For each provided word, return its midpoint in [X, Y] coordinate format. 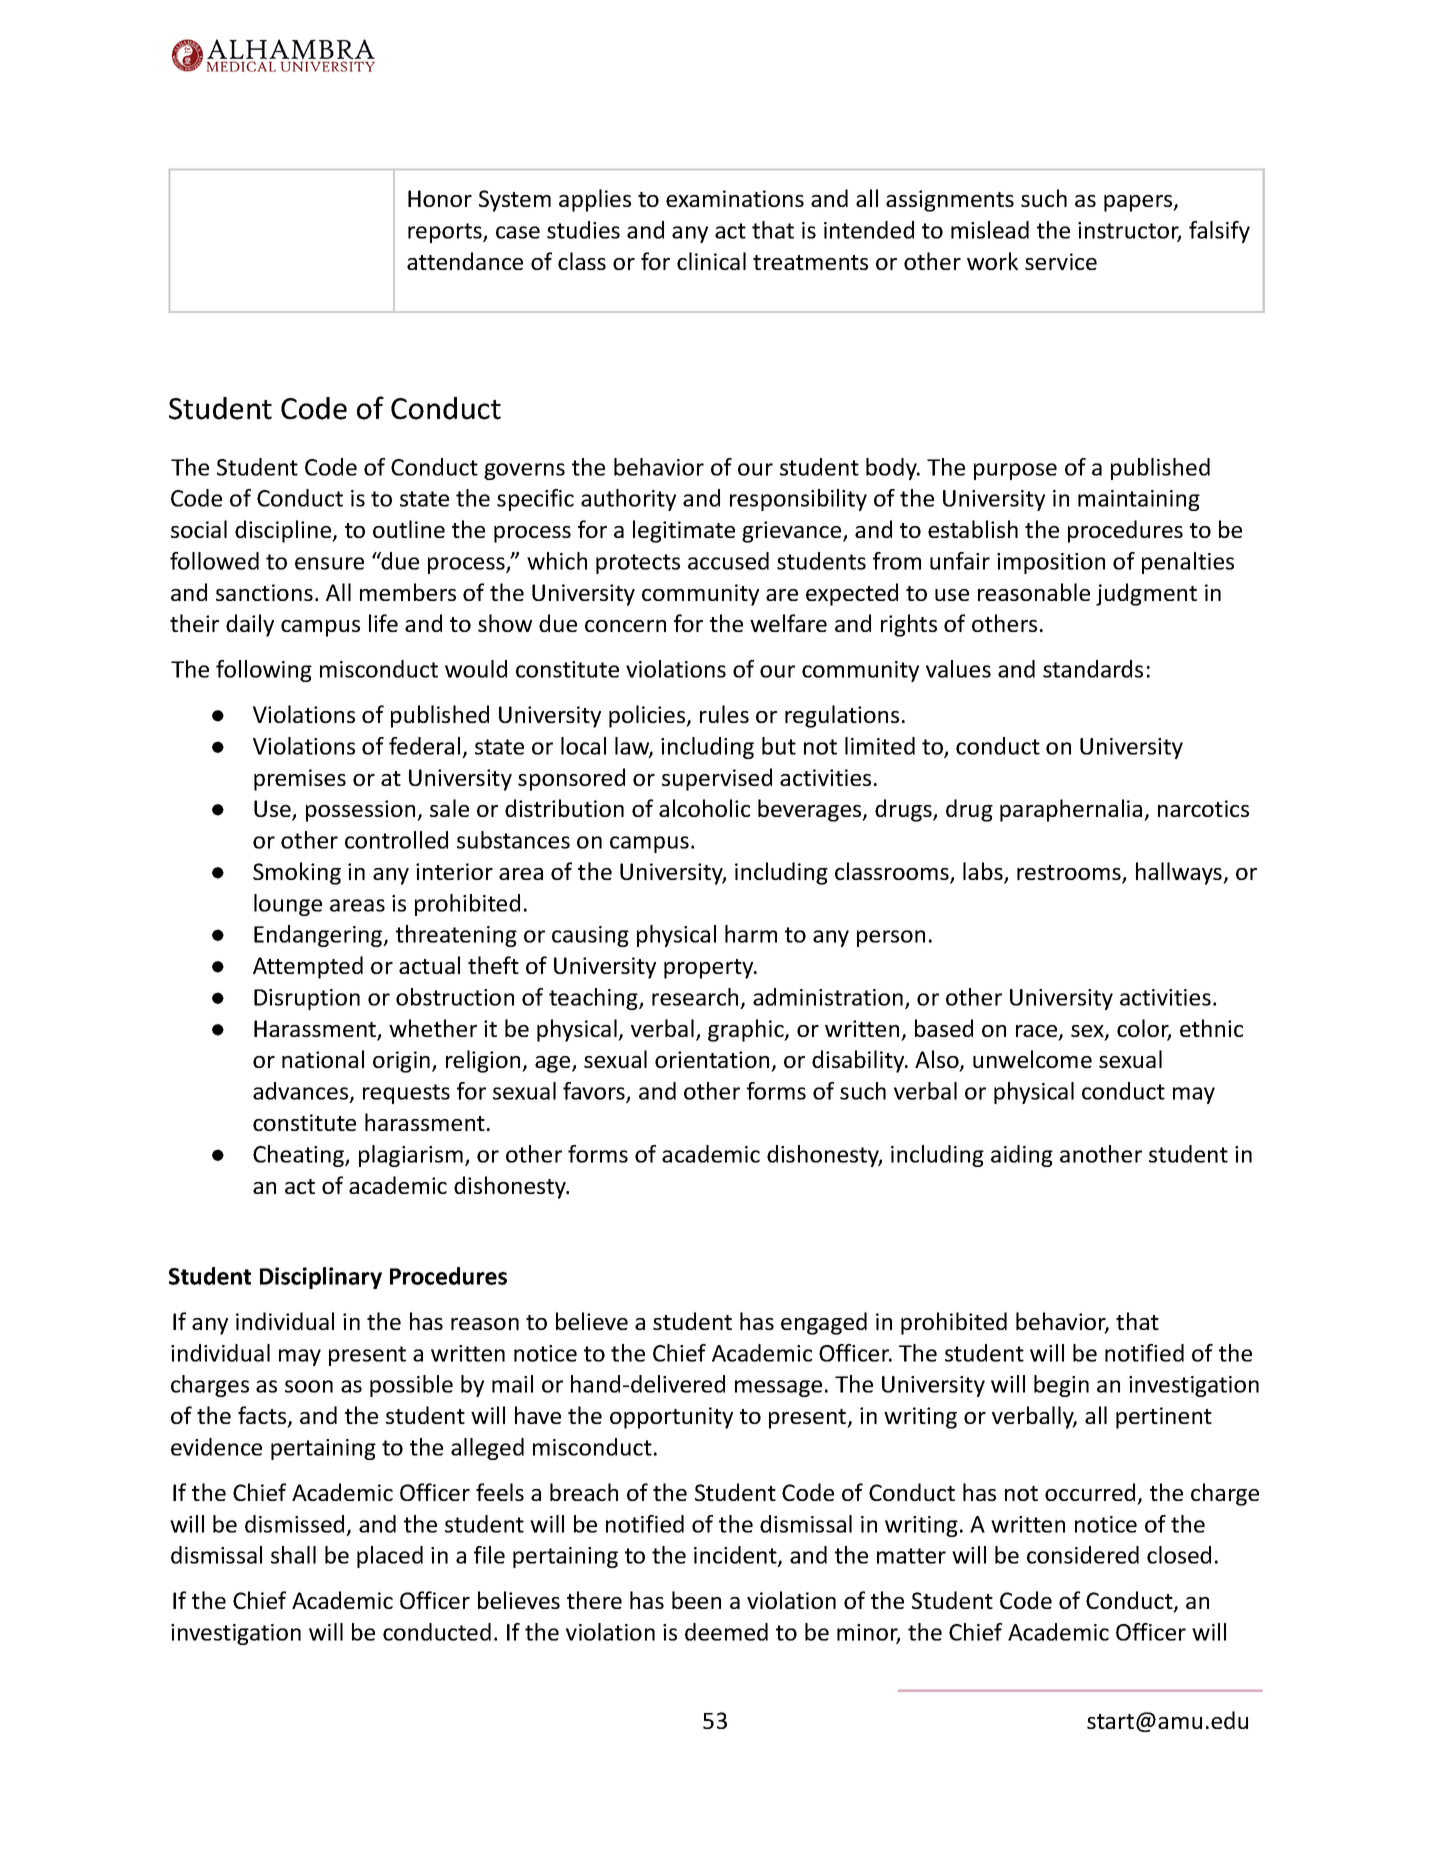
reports [446, 233]
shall [293, 1555]
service [1061, 261]
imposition [1051, 563]
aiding [1022, 1156]
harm [751, 934]
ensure [329, 563]
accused [728, 561]
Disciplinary [321, 1278]
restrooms [1070, 874]
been [696, 1600]
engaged [824, 1323]
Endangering [319, 936]
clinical [711, 261]
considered [1083, 1555]
